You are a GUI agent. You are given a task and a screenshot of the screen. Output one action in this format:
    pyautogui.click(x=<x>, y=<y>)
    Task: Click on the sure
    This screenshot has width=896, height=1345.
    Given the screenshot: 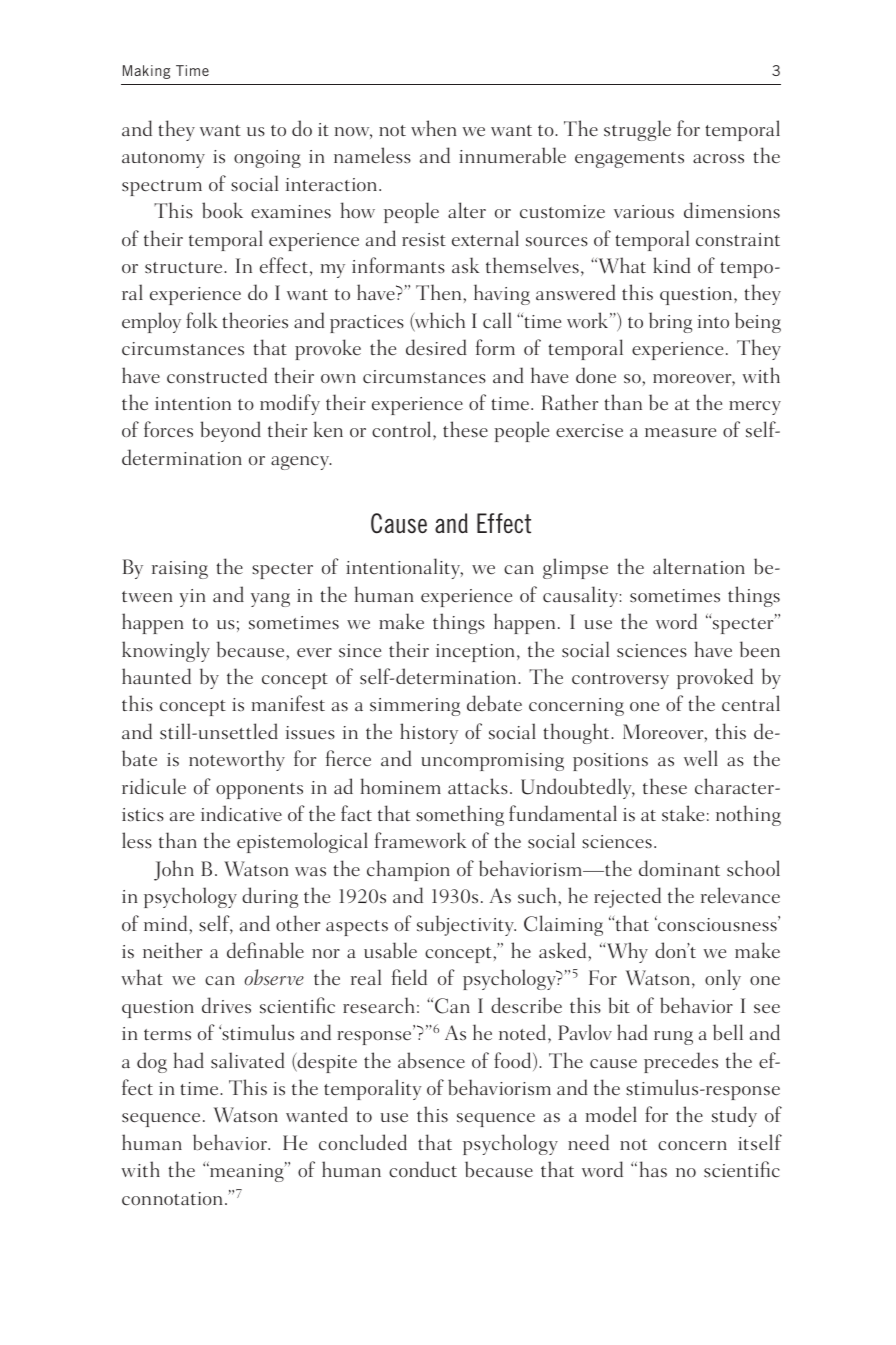 What is the action you would take?
    pyautogui.click(x=699, y=433)
